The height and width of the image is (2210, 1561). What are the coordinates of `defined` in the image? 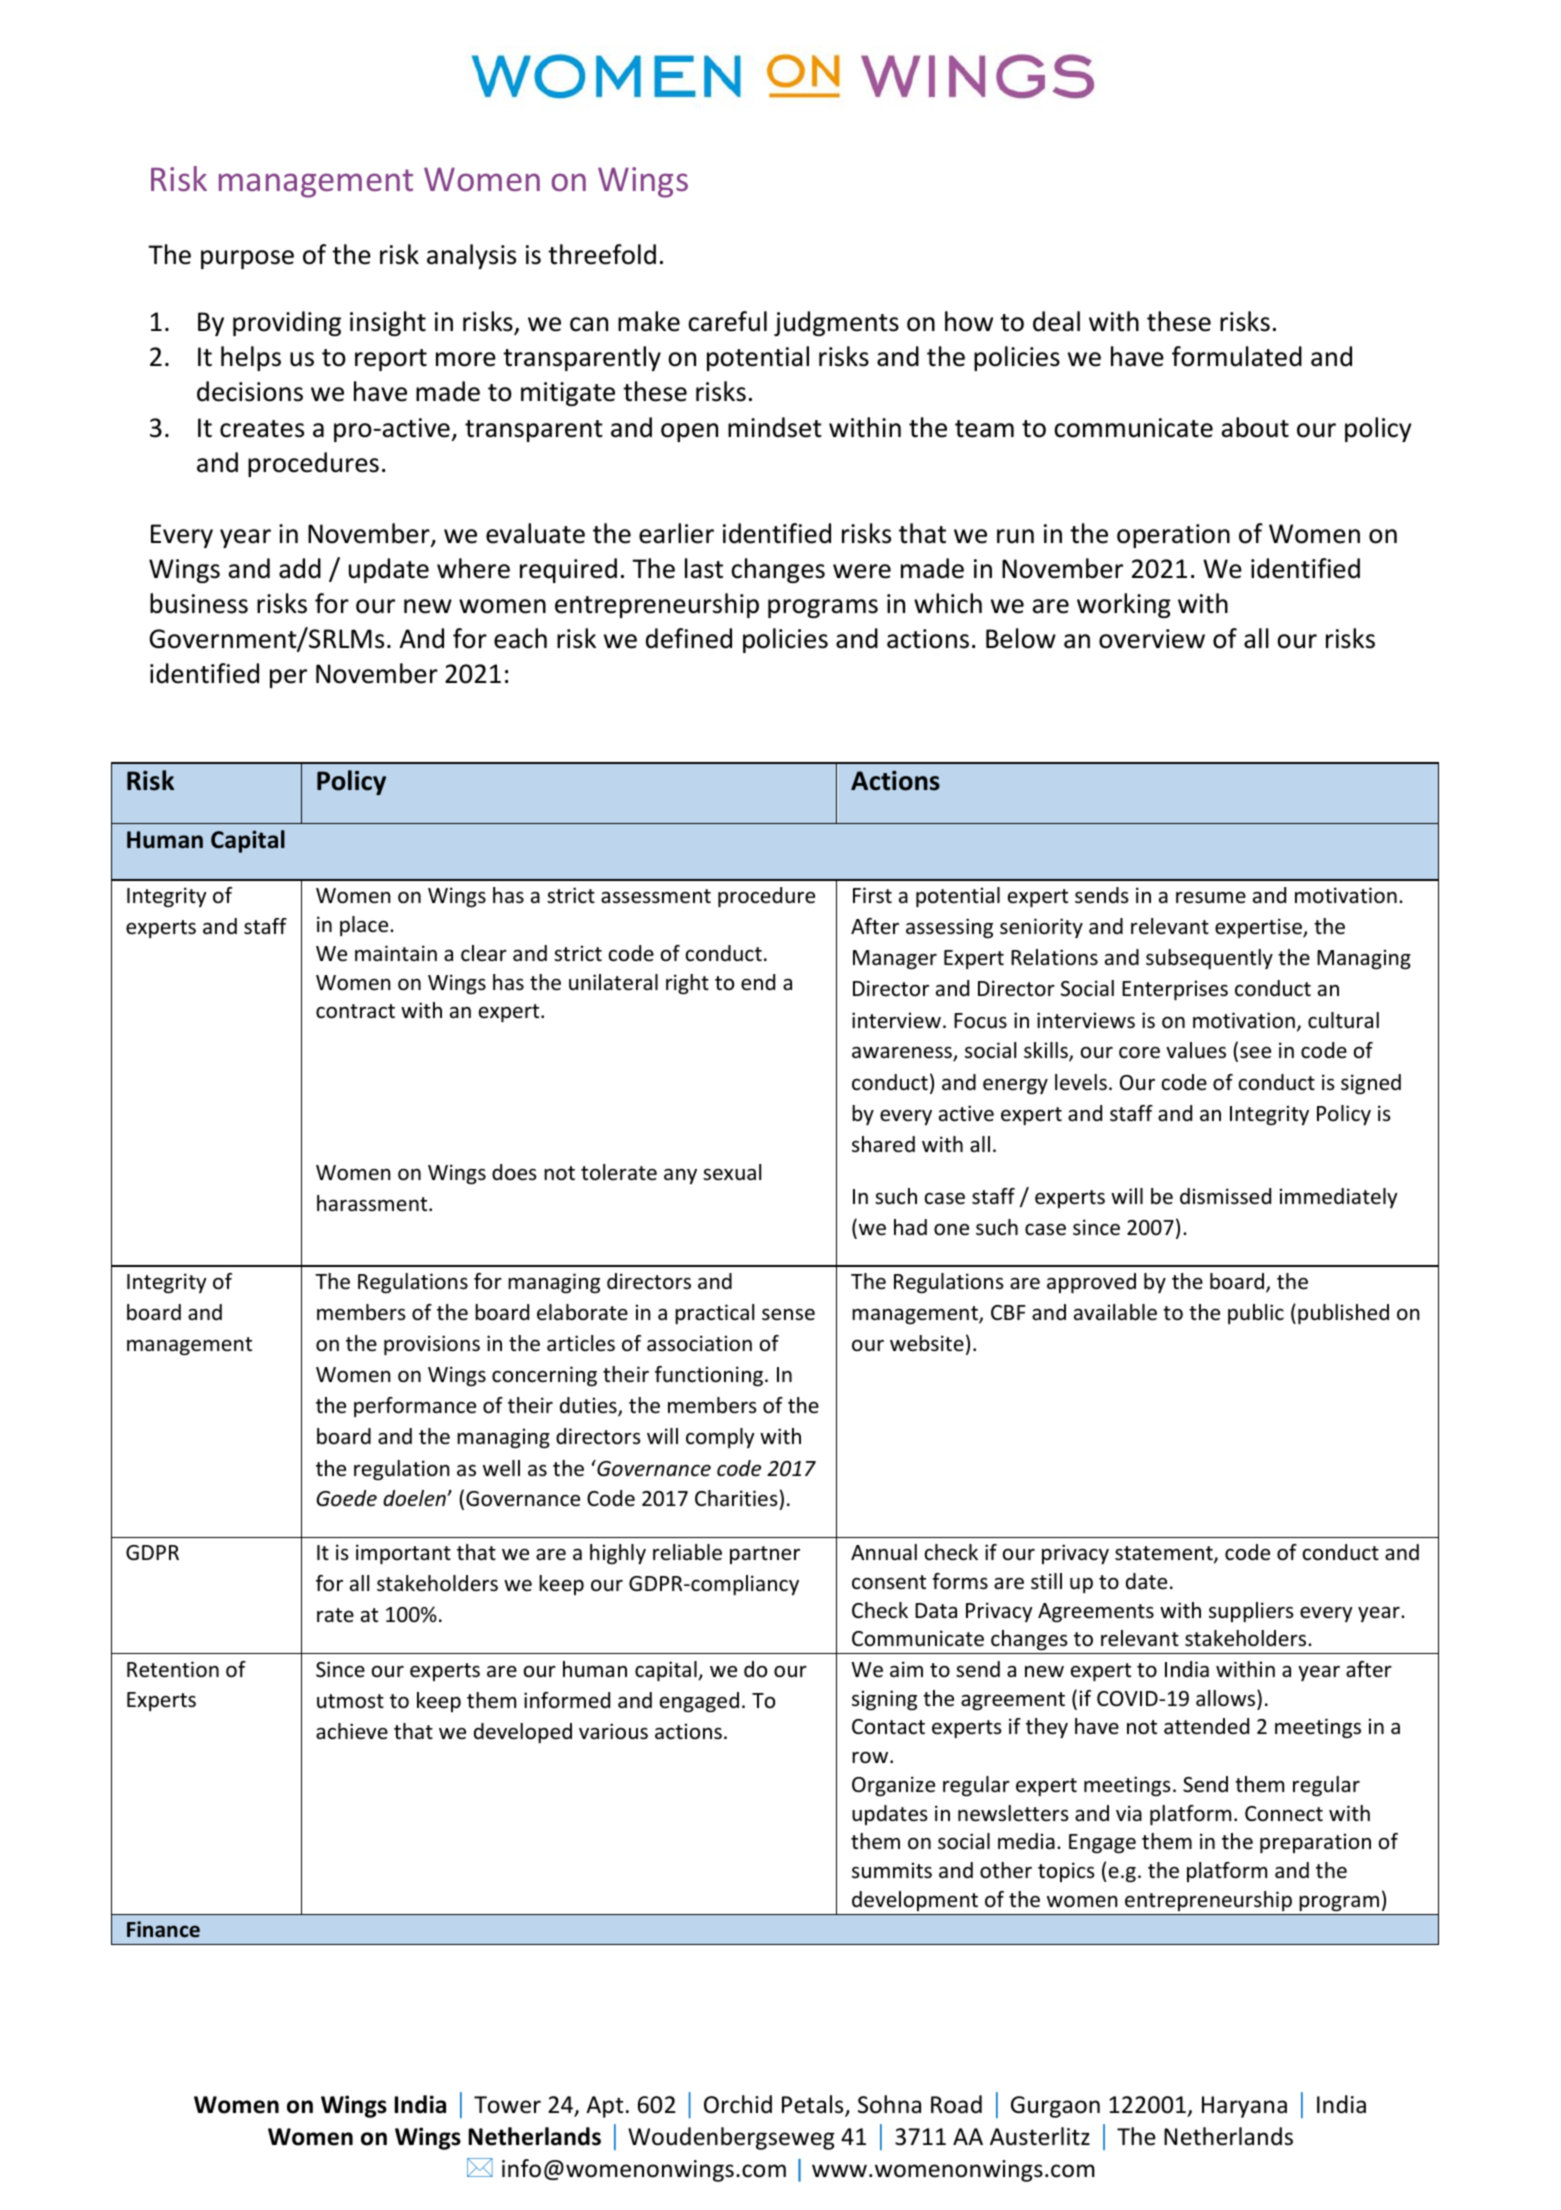 It's located at (689, 638).
